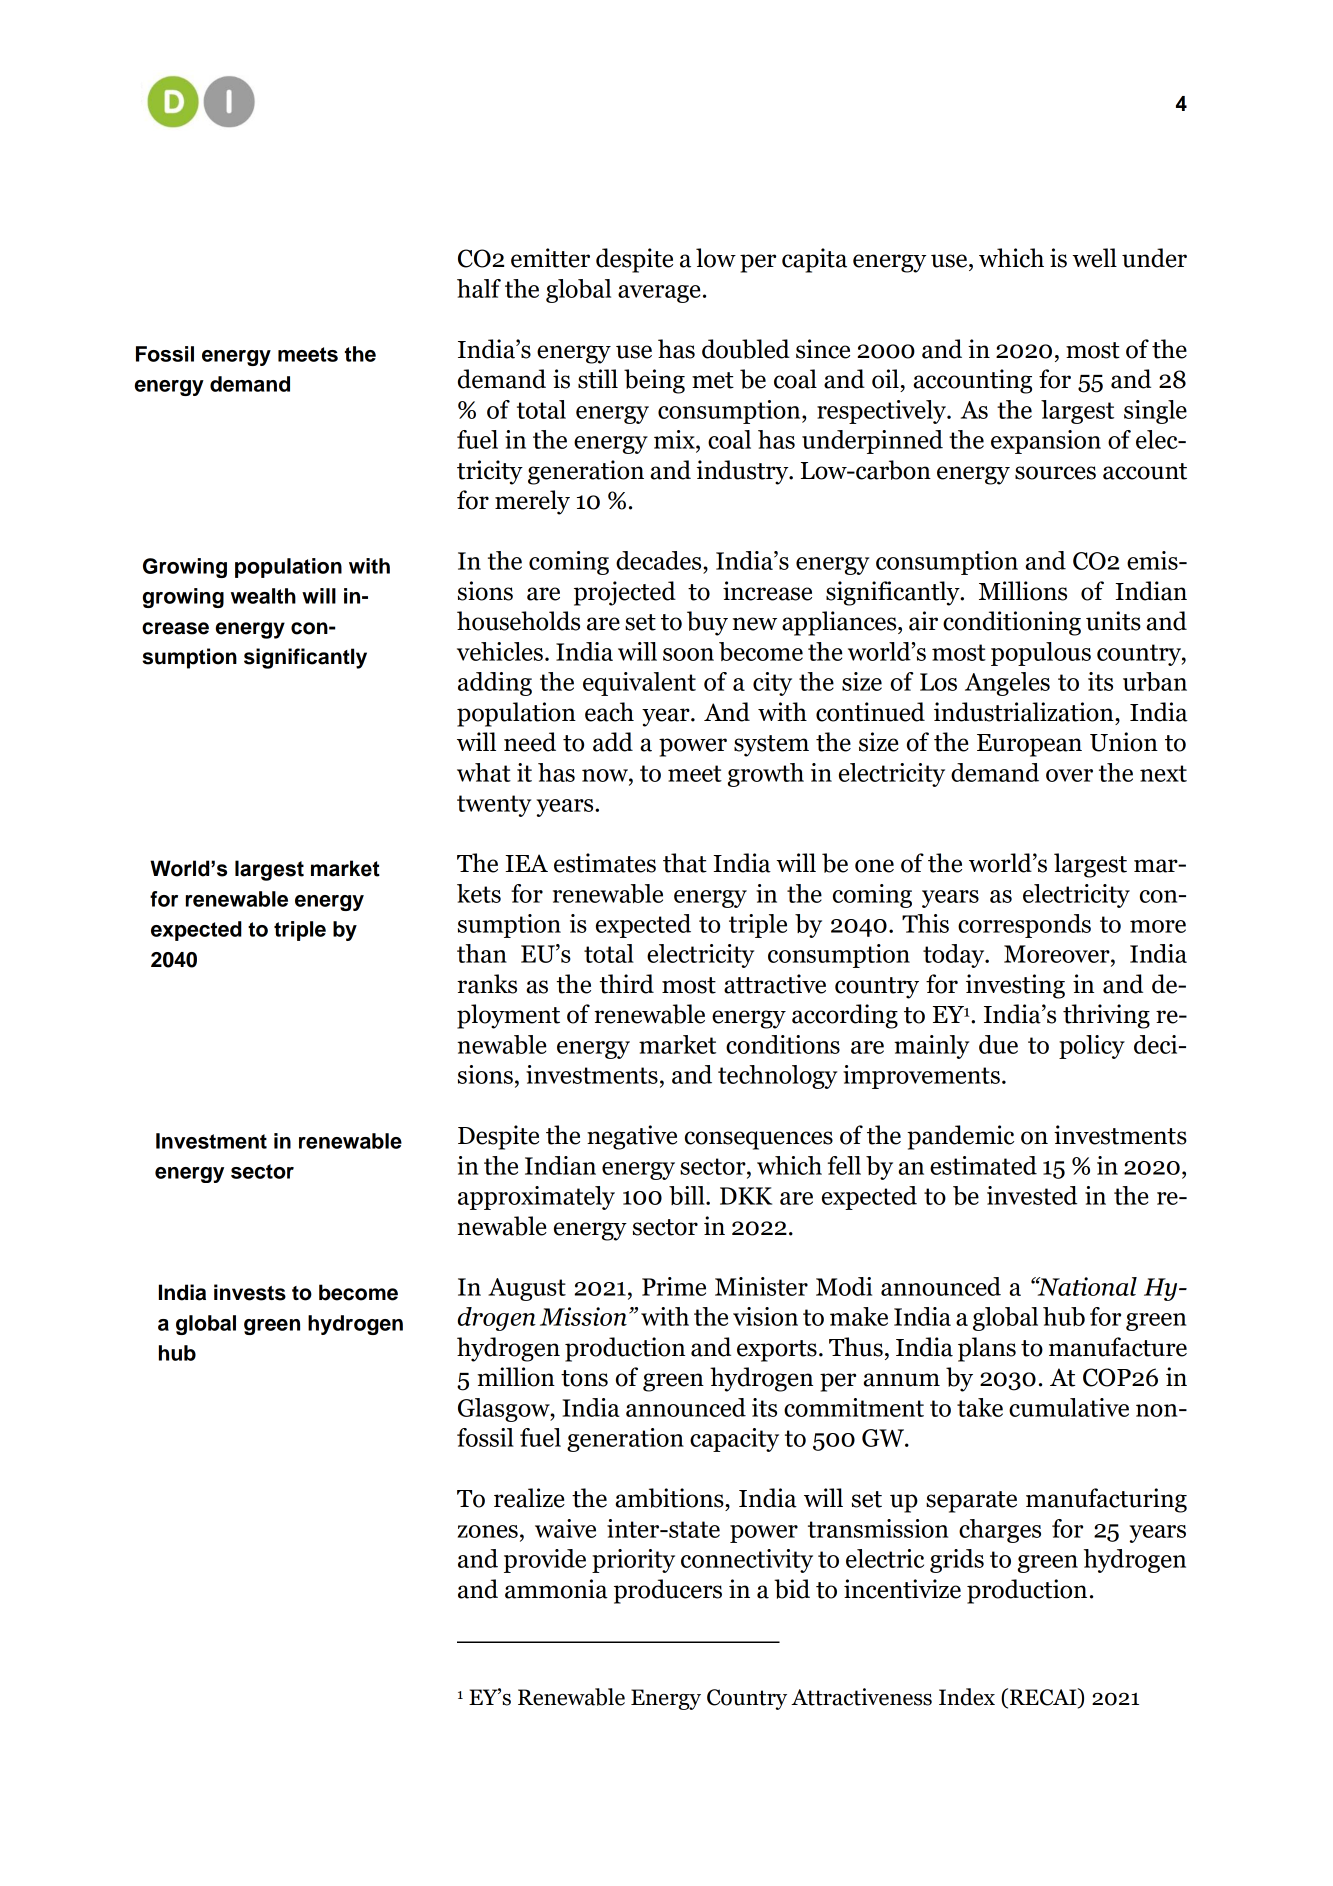 Image resolution: width=1333 pixels, height=1886 pixels. Describe the element at coordinates (771, 746) in the screenshot. I see `system` at that location.
